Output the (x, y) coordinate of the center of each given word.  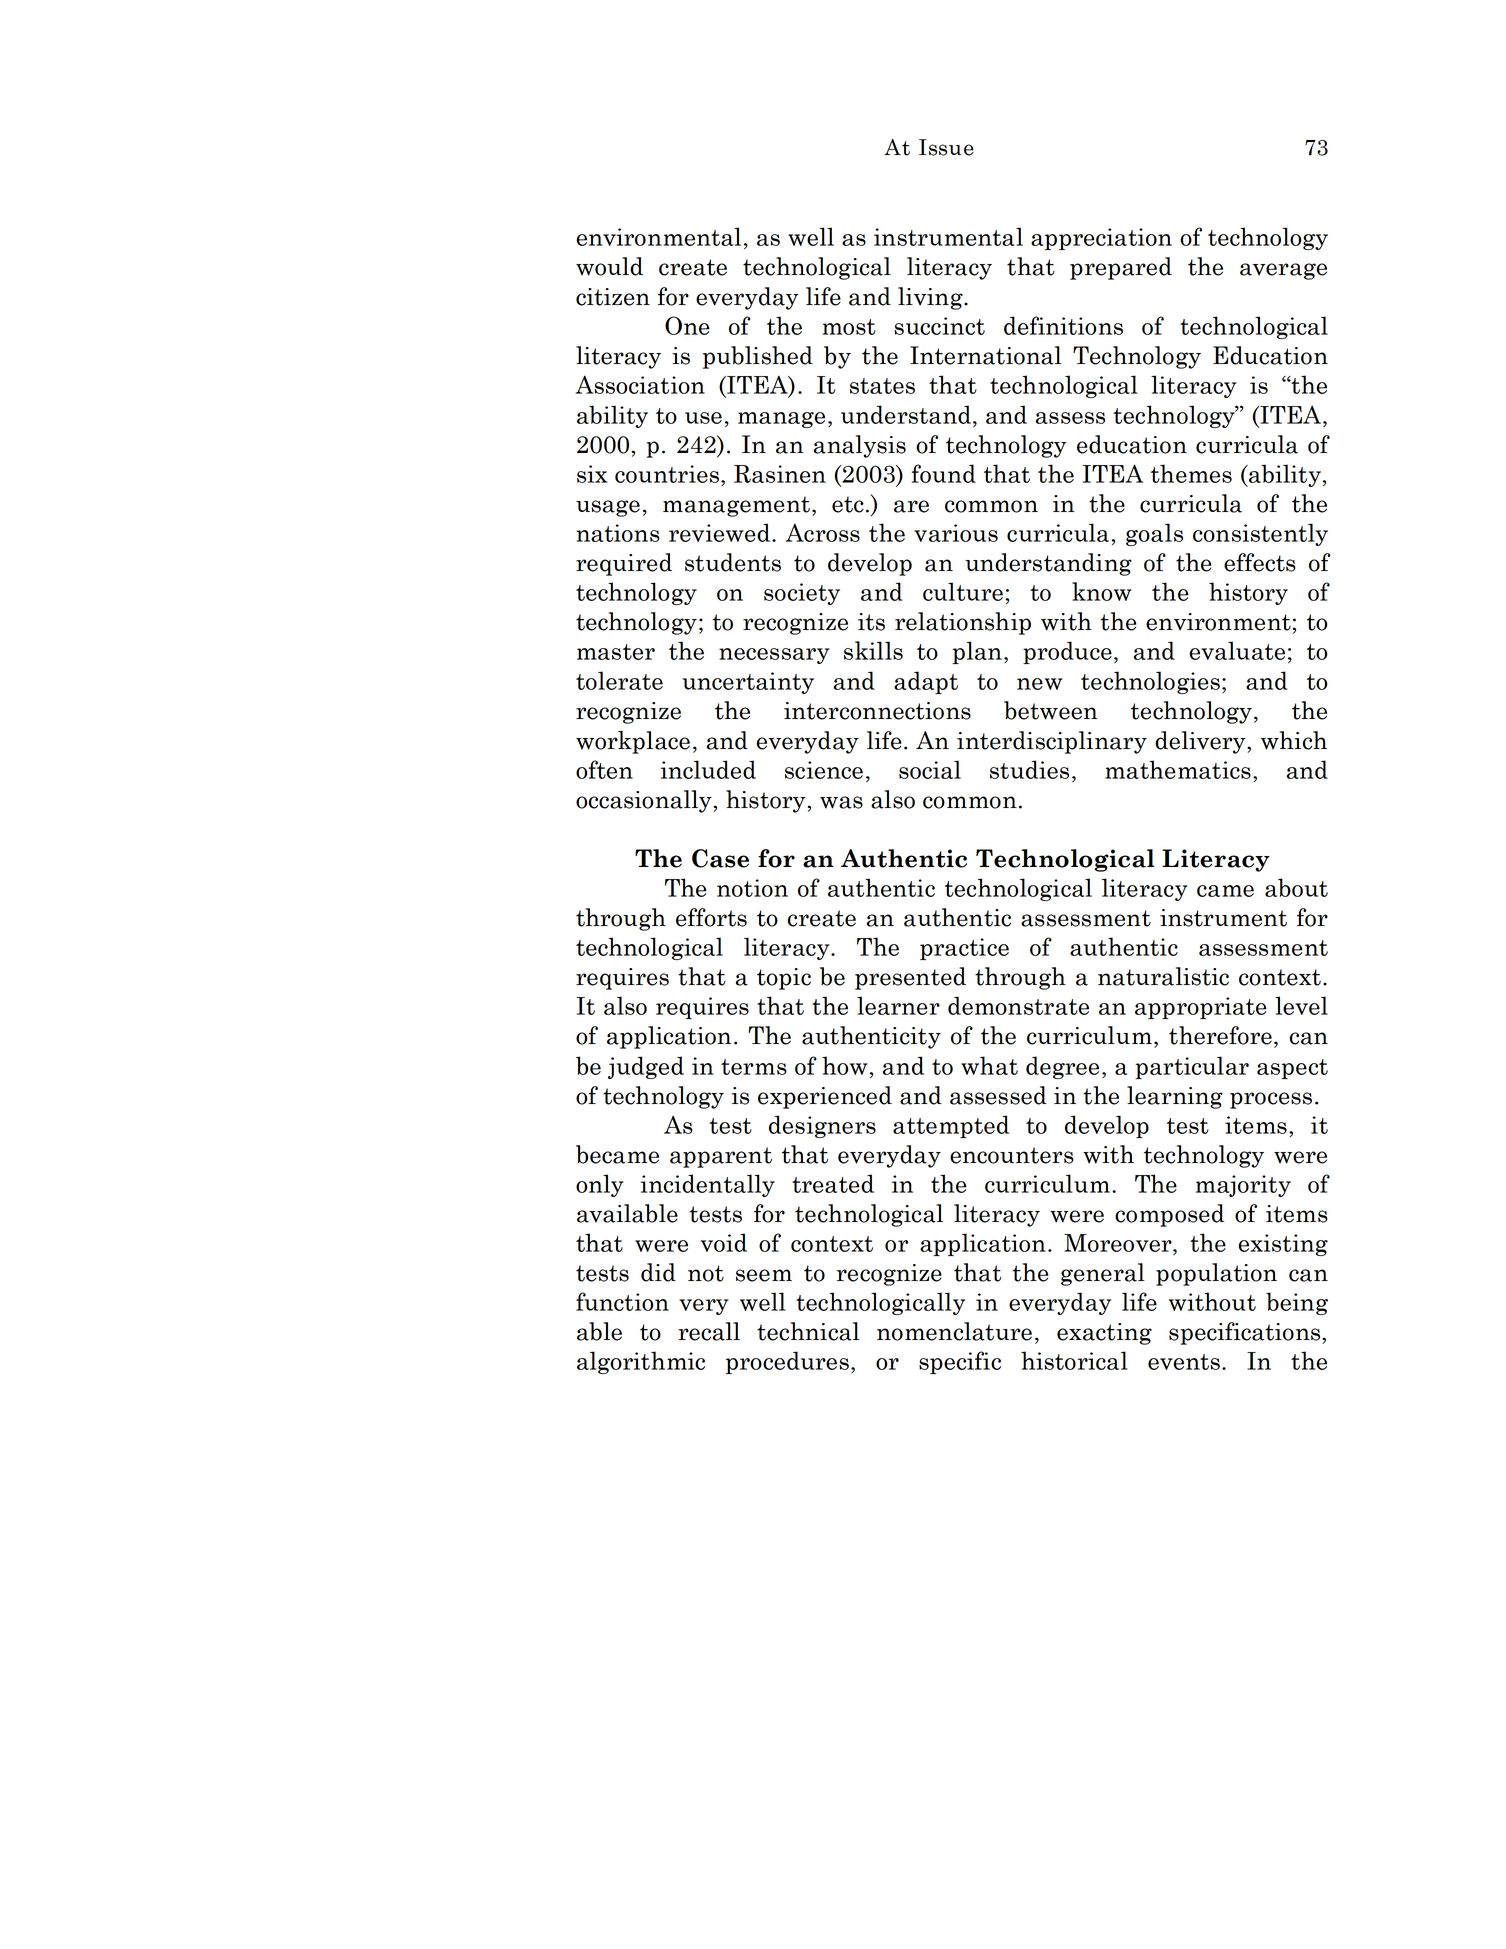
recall (709, 1331)
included (708, 769)
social (930, 769)
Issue (946, 147)
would (609, 266)
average (1283, 271)
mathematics (1178, 769)
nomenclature (954, 1331)
